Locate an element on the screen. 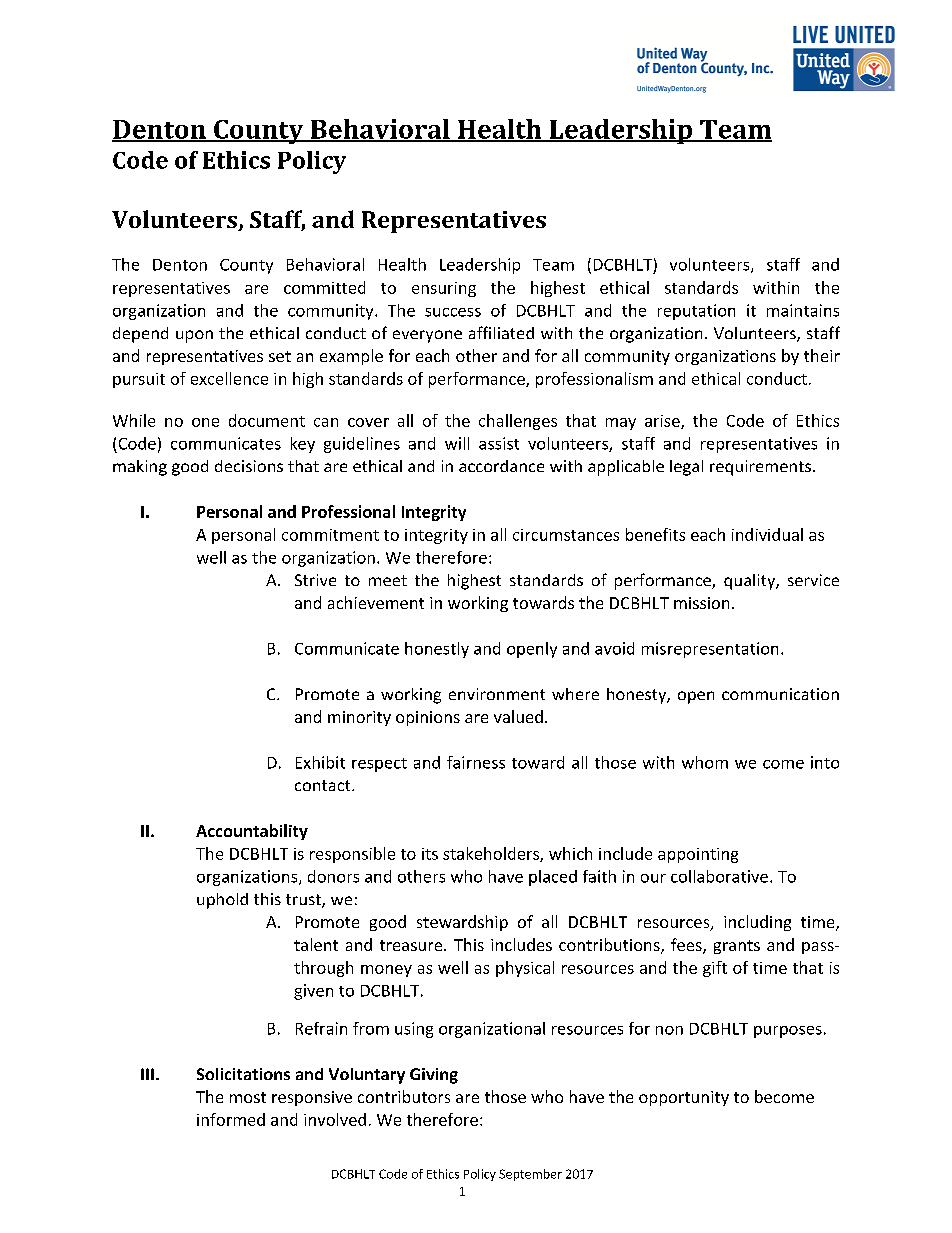 The width and height of the screenshot is (952, 1233). uphold is located at coordinates (222, 901).
